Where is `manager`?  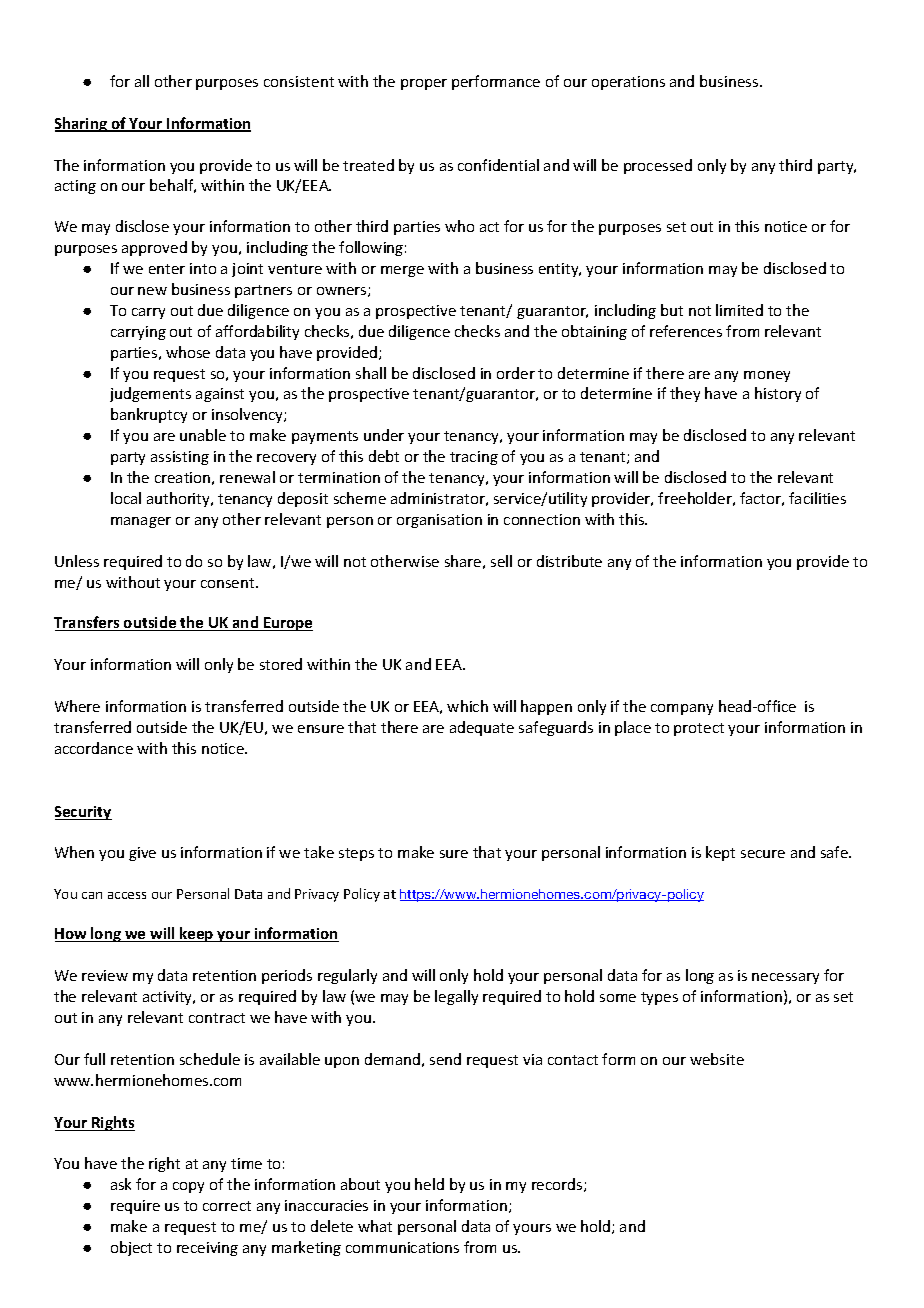
manager is located at coordinates (141, 522).
